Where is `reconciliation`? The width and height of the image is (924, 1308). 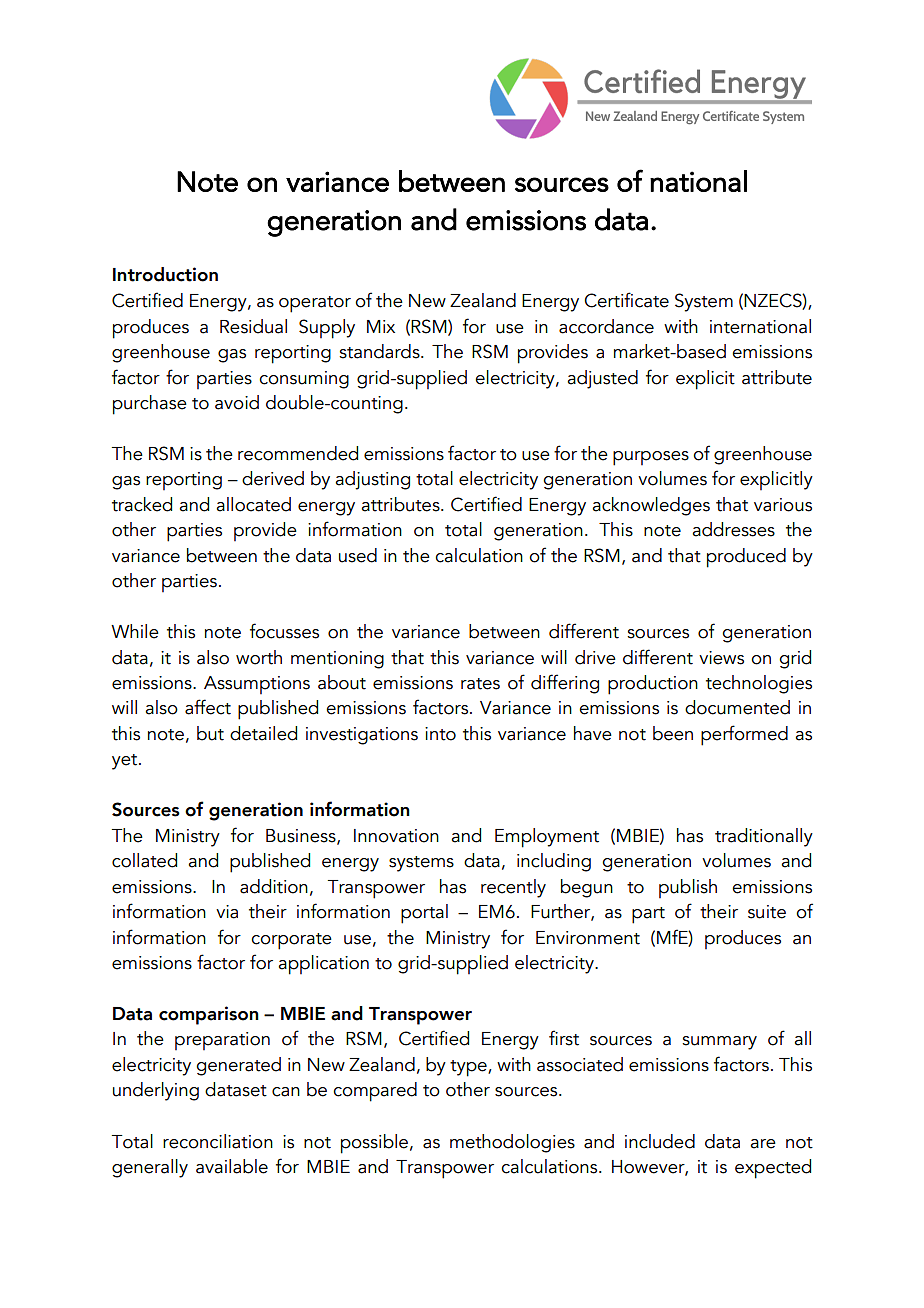
reconciliation is located at coordinates (218, 1141).
